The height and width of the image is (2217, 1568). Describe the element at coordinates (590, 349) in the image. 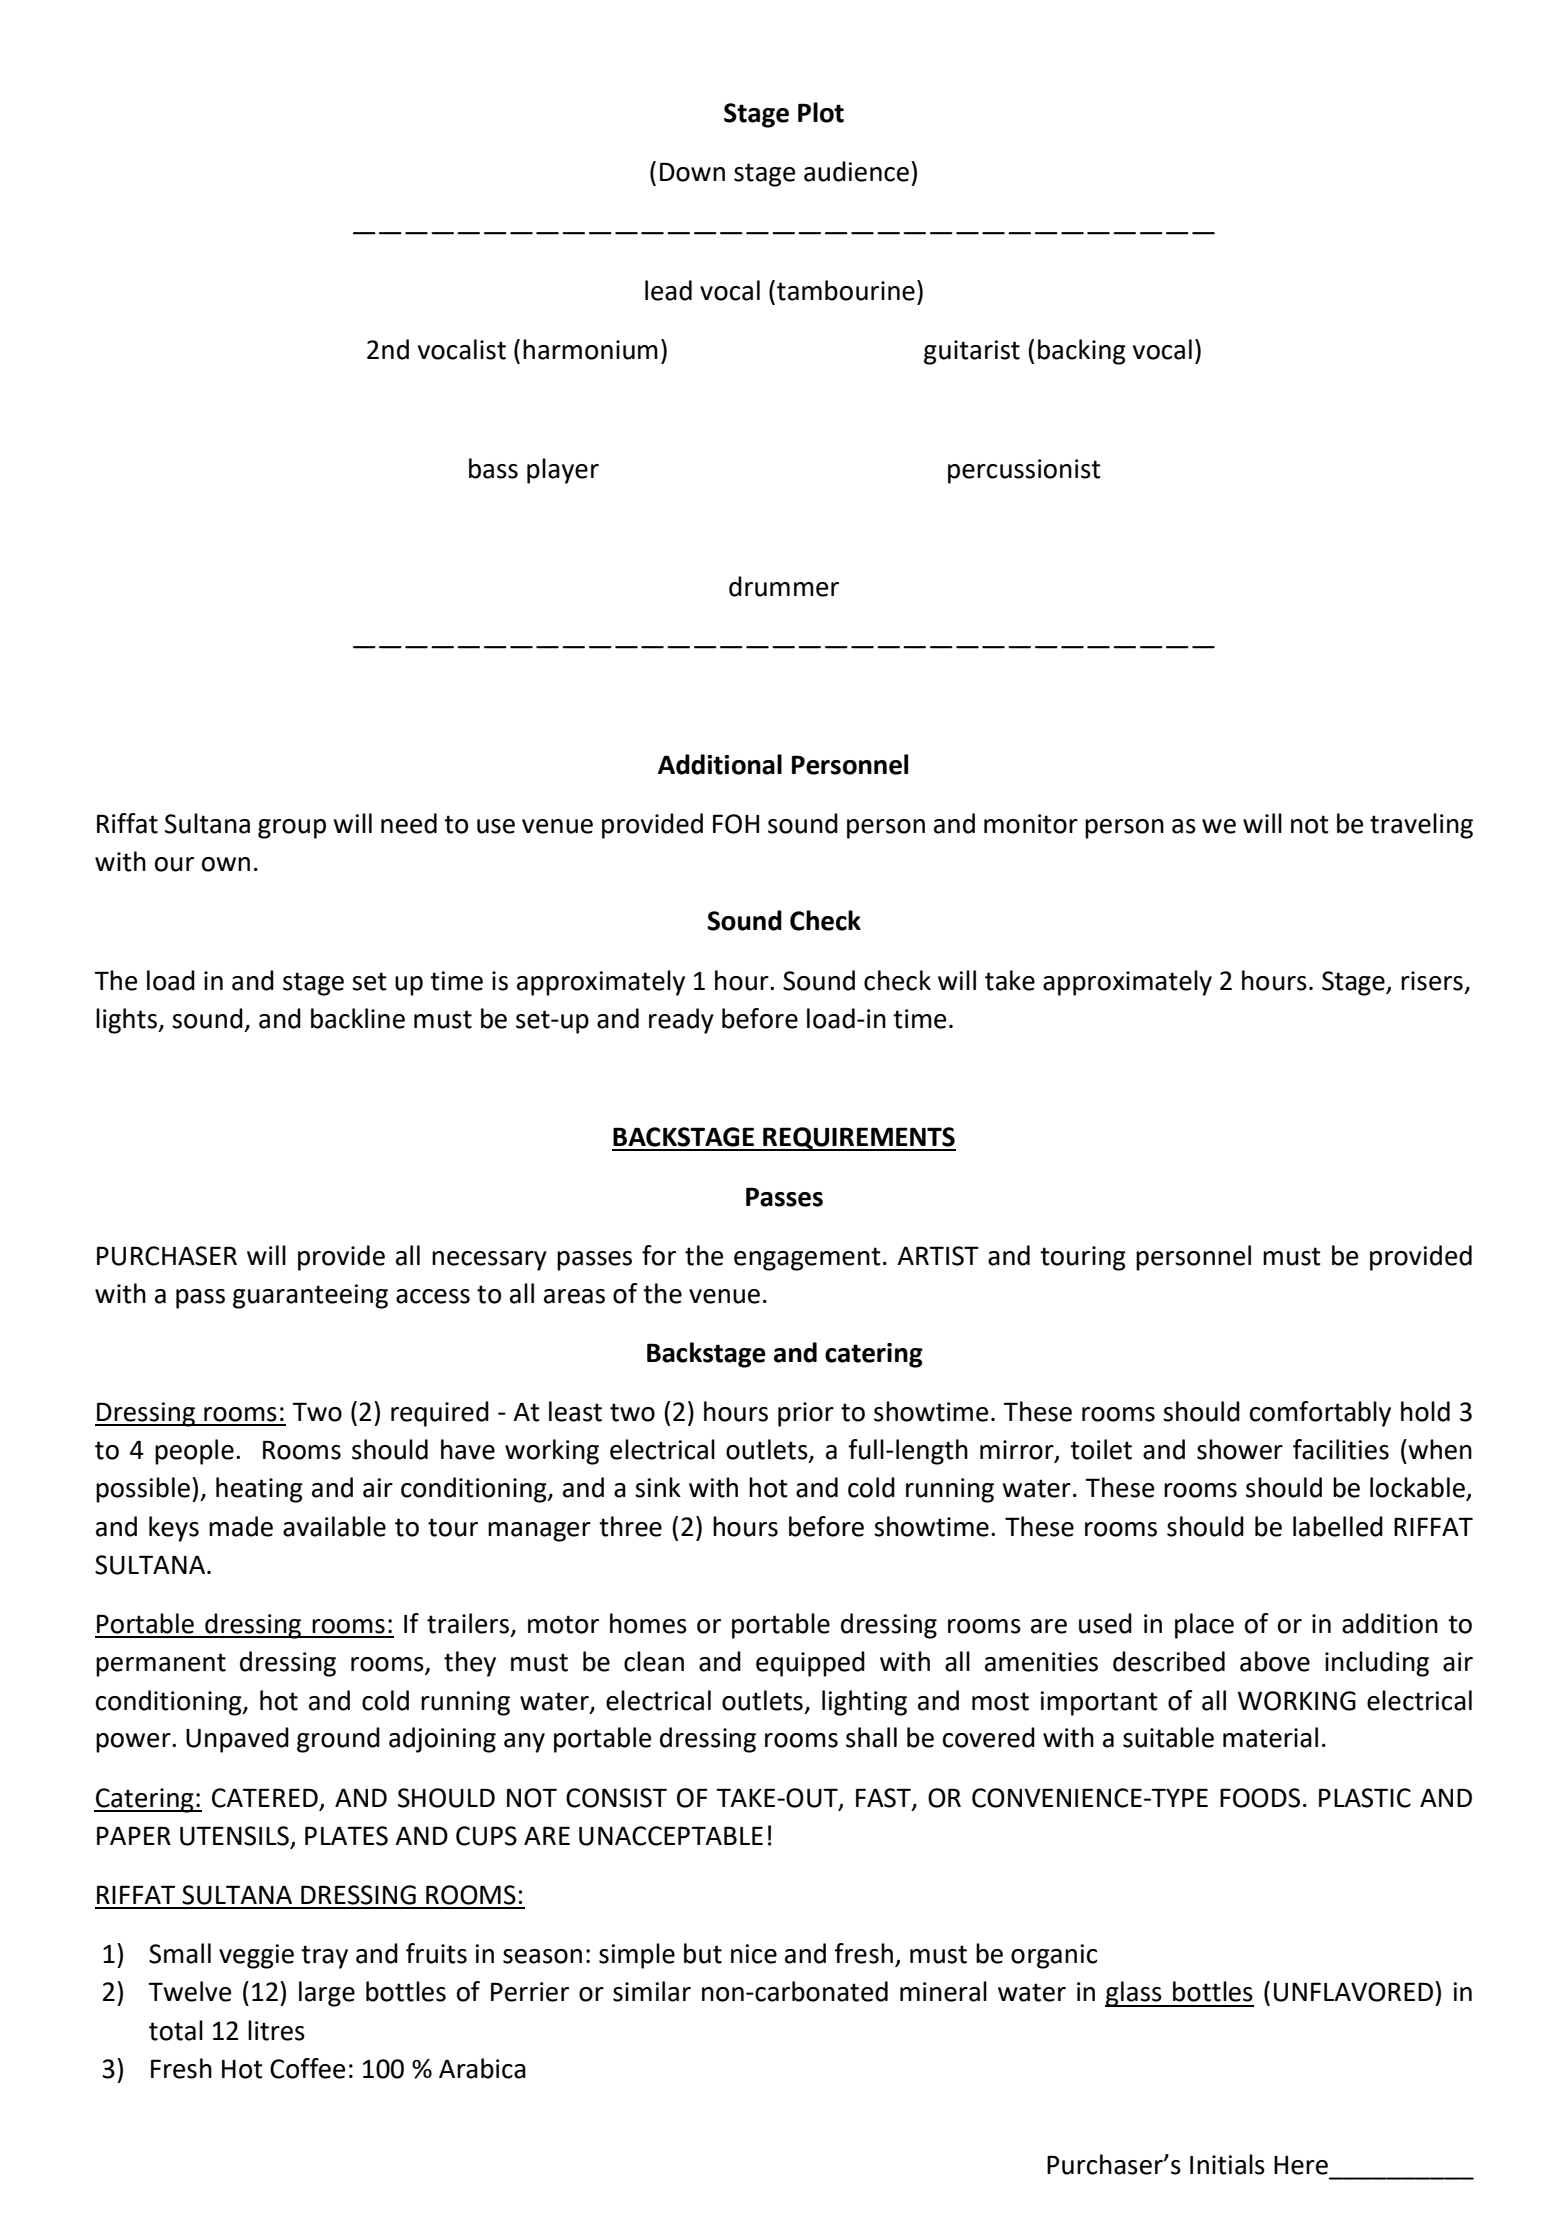

I see `harmonium` at that location.
